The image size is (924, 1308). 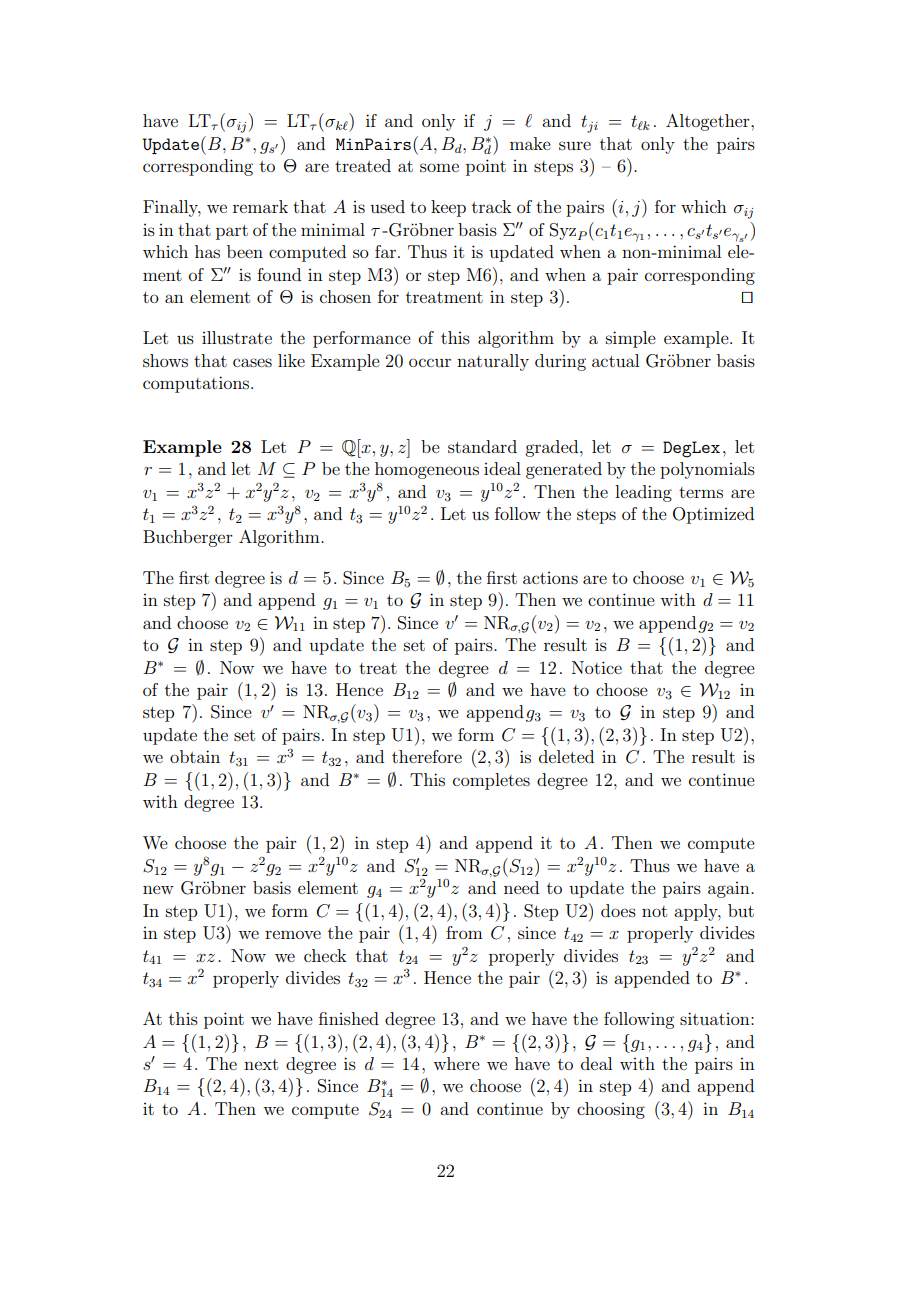 What do you see at coordinates (261, 1064) in the screenshot?
I see `next` at bounding box center [261, 1064].
